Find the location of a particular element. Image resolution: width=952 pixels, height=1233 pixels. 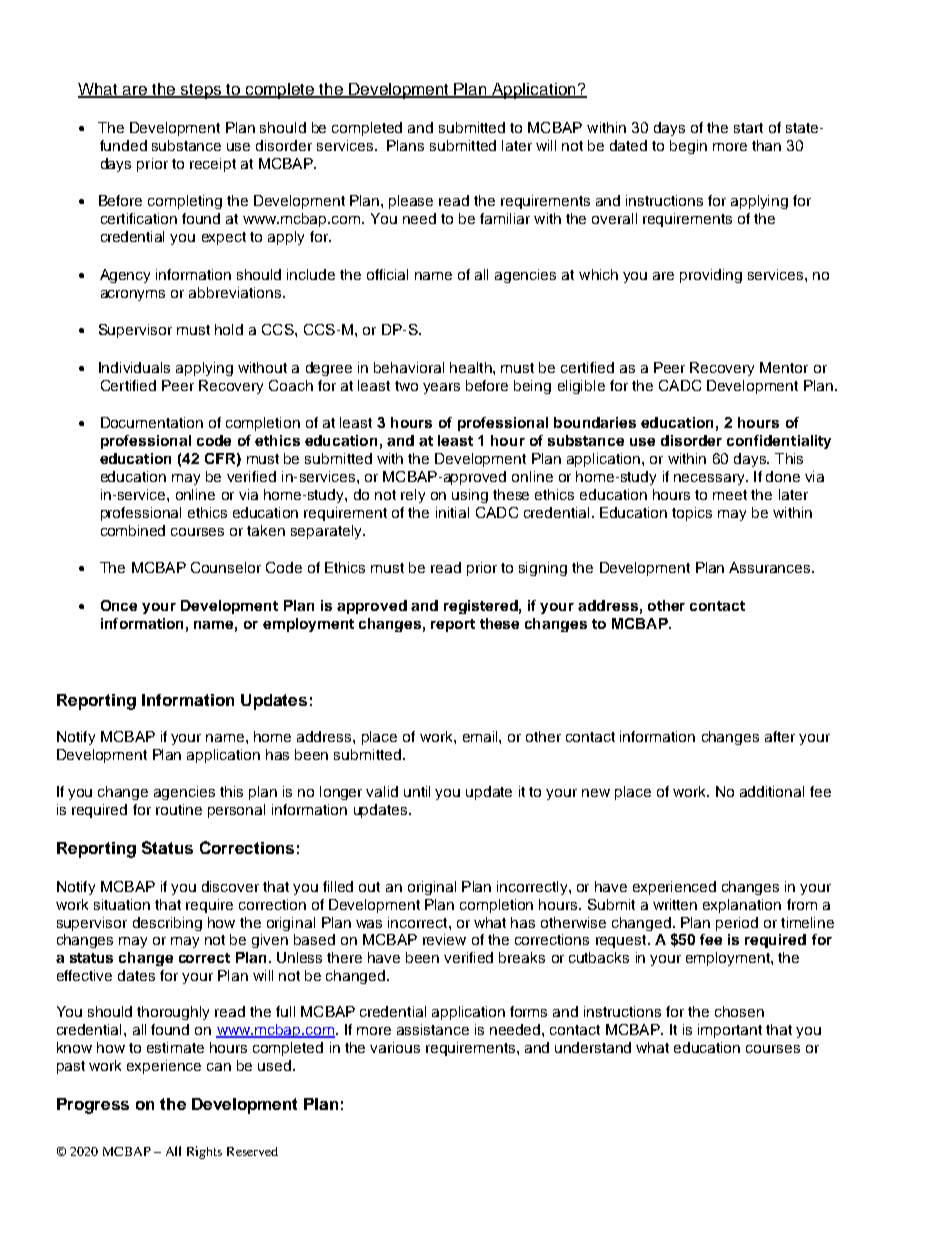

describing is located at coordinates (167, 924).
